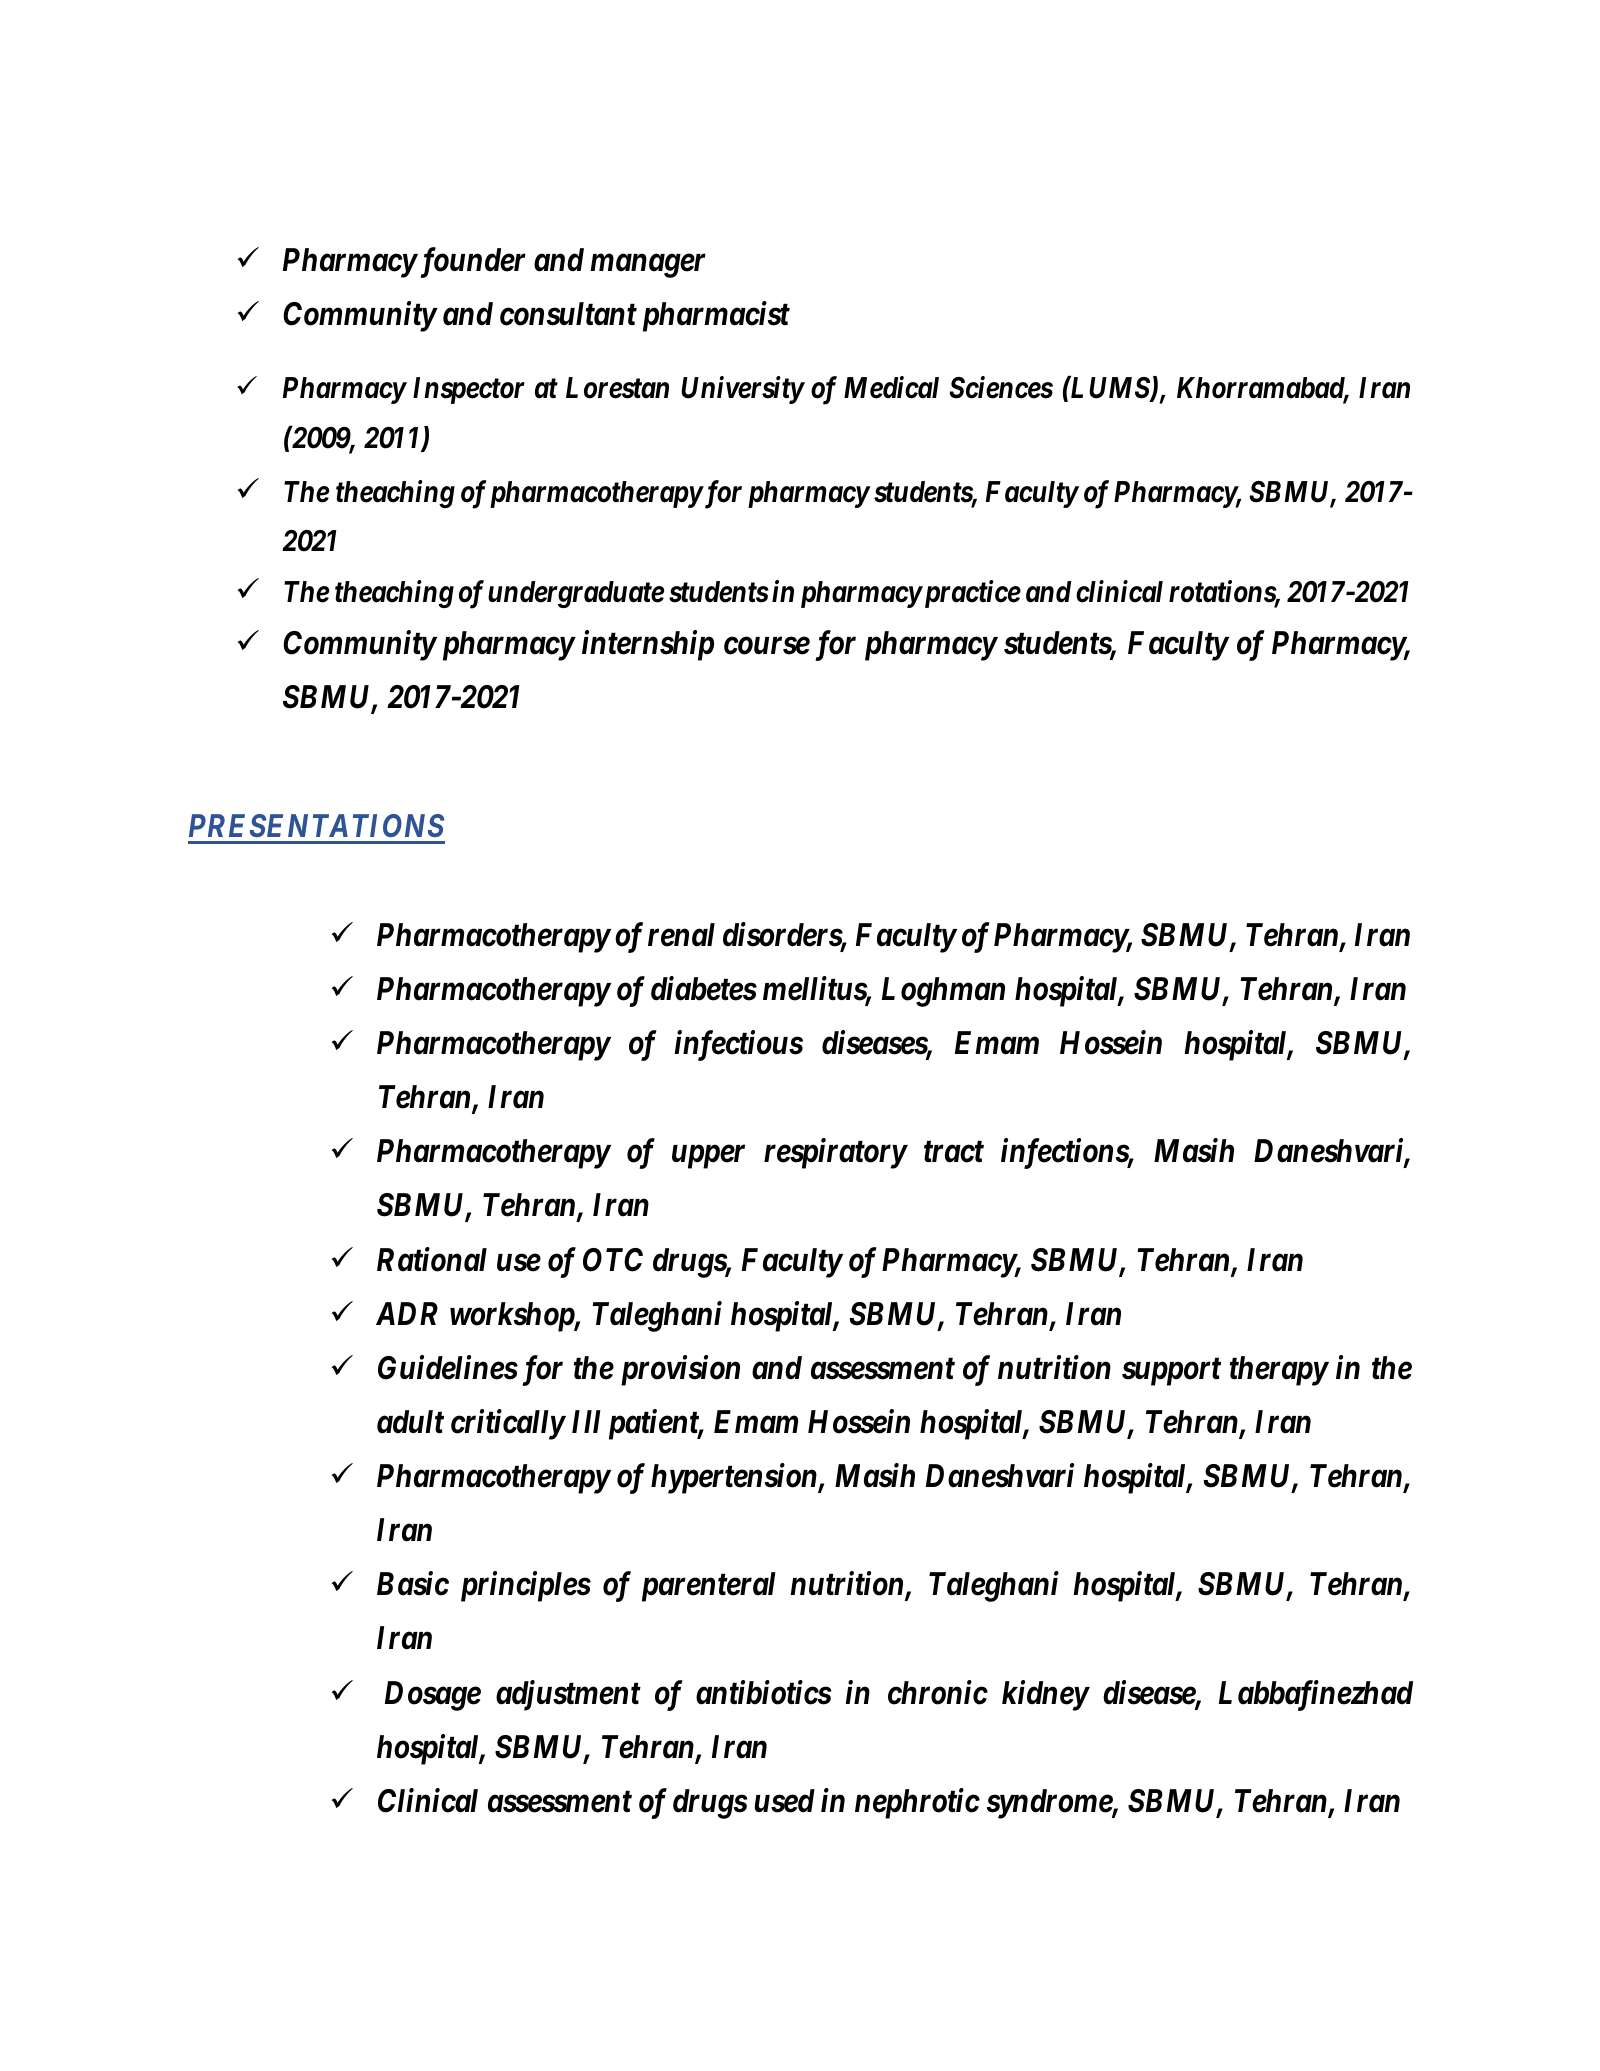 The image size is (1600, 2071). What do you see at coordinates (785, 1801) in the screenshot?
I see `used` at bounding box center [785, 1801].
